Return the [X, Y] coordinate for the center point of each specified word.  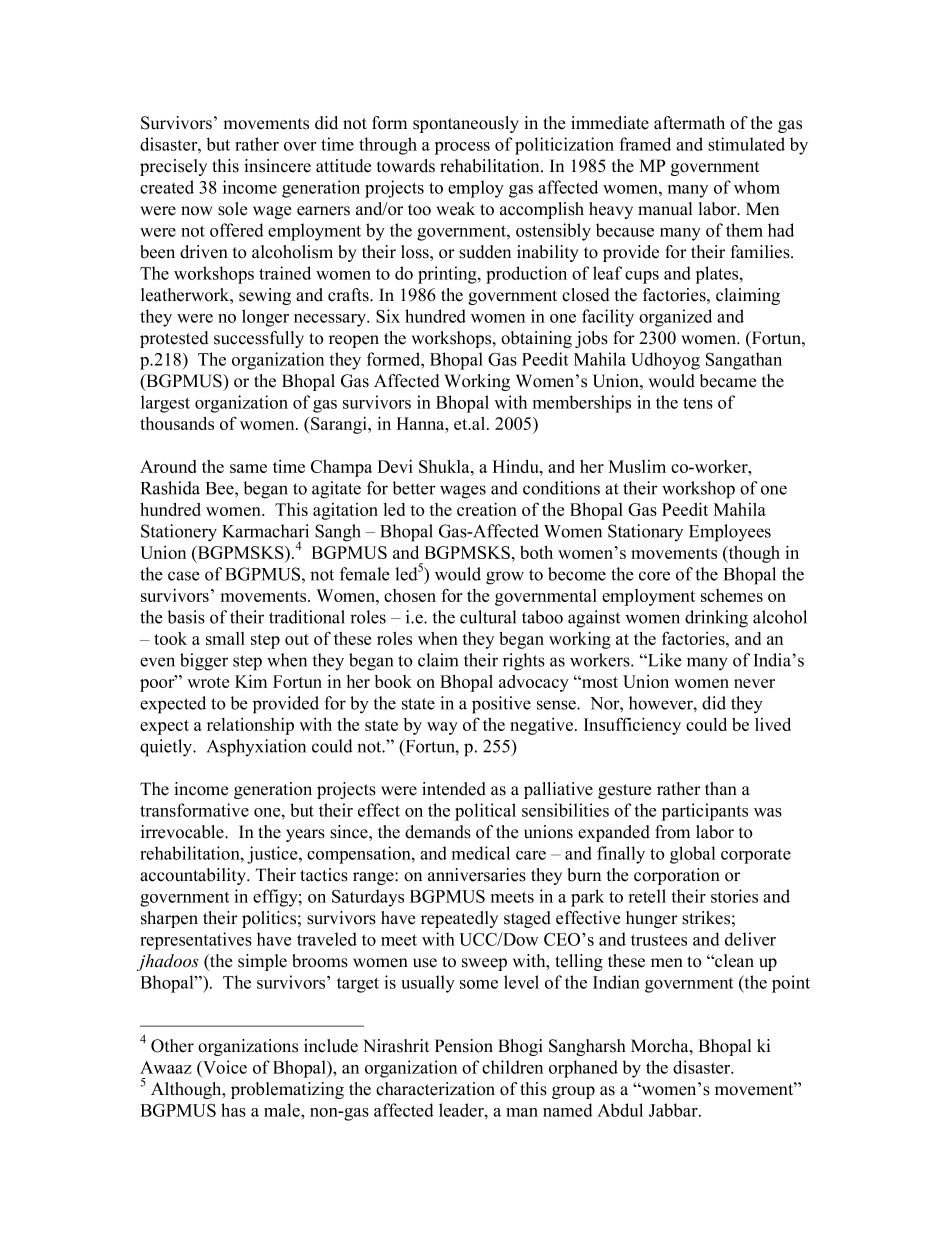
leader [462, 1110]
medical [481, 853]
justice [273, 855]
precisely [173, 167]
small [225, 638]
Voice [224, 1067]
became [728, 381]
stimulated [746, 144]
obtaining [536, 339]
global [692, 855]
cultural [488, 617]
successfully [259, 339]
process [462, 148]
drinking [716, 619]
